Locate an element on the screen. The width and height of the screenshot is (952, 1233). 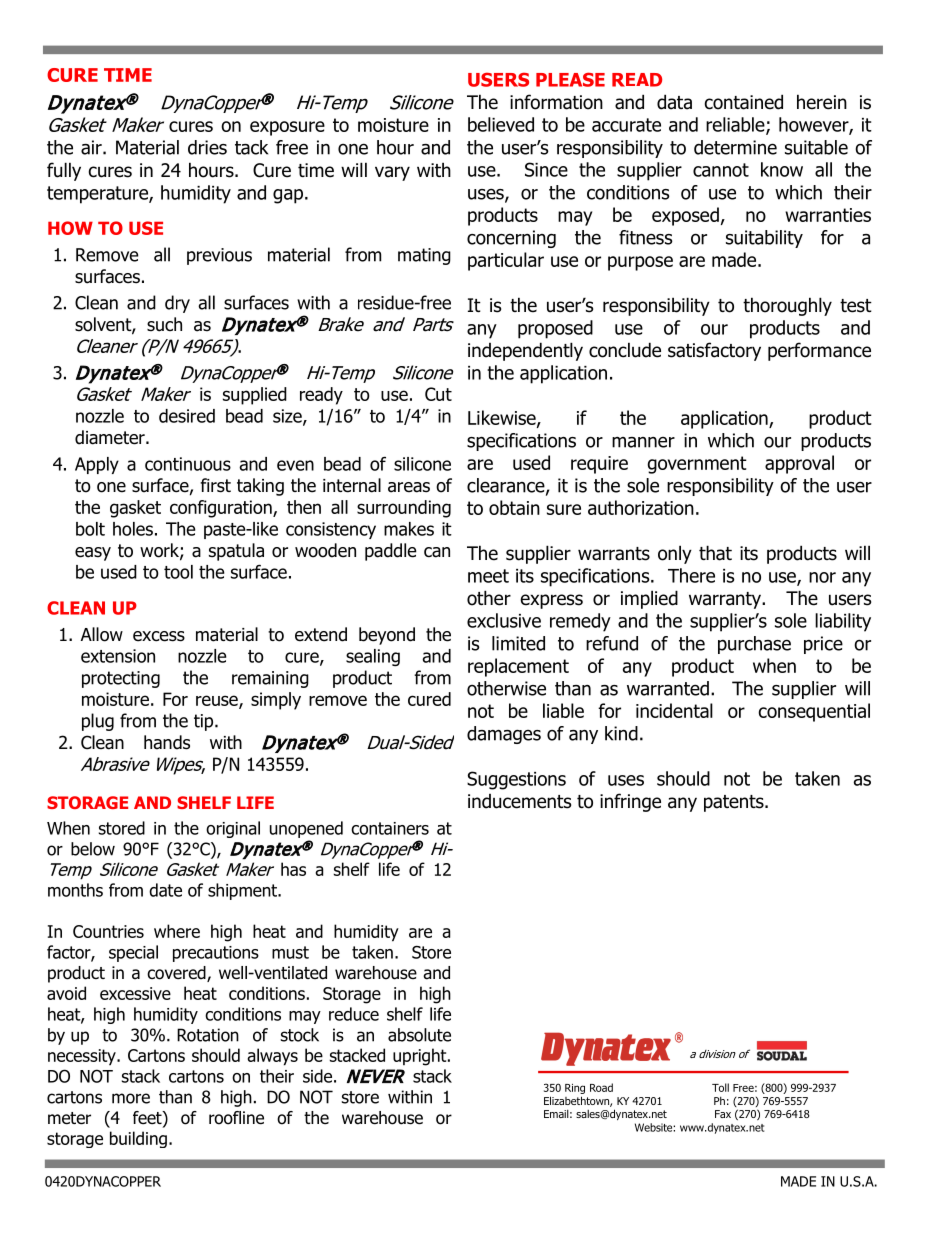
performance is located at coordinates (819, 351).
